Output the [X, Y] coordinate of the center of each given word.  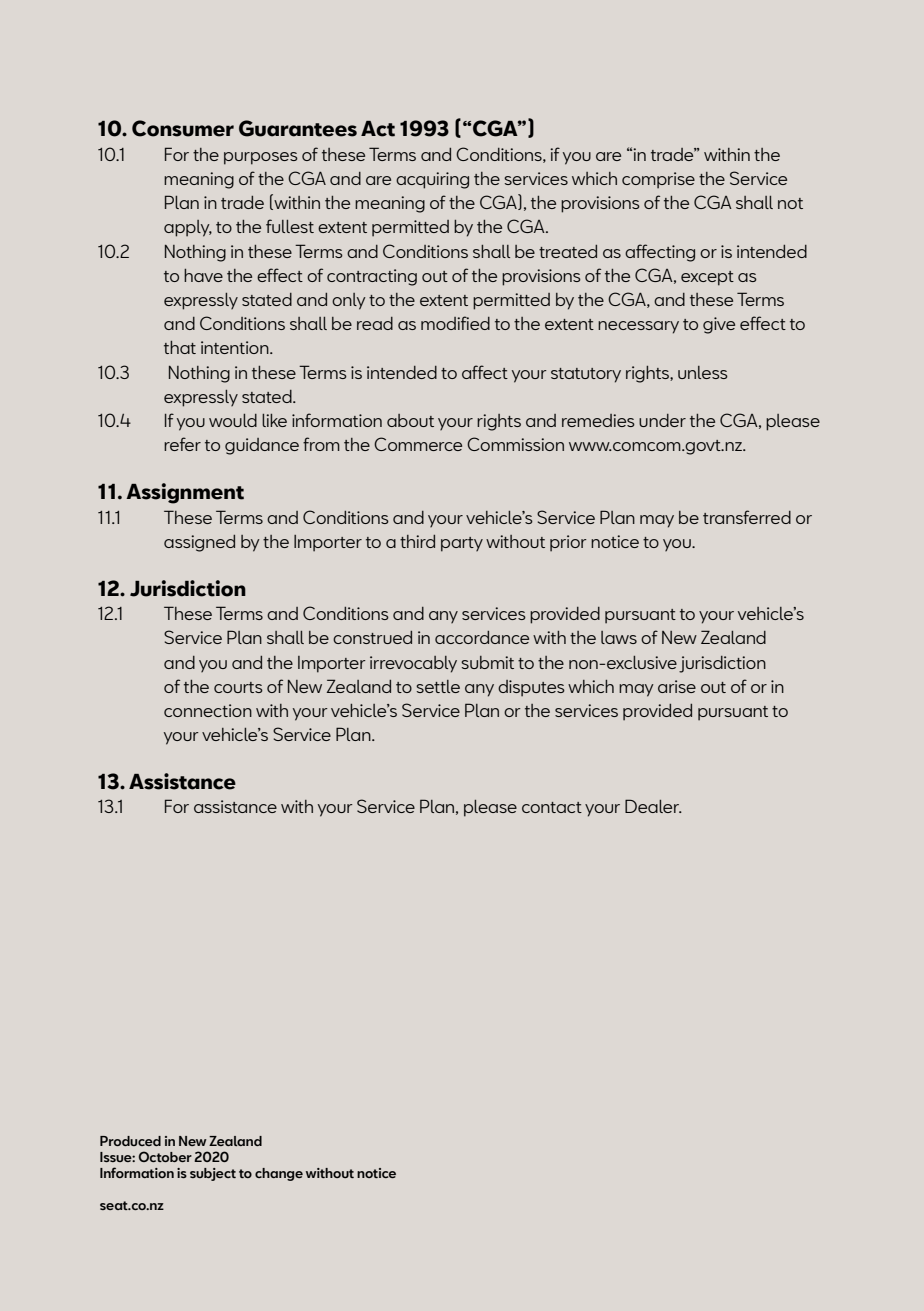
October [165, 1156]
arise [677, 686]
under [662, 420]
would [233, 420]
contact [552, 807]
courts [238, 687]
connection [208, 710]
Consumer [183, 128]
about [410, 420]
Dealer [653, 806]
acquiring [432, 180]
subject [213, 1174]
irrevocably [413, 664]
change [279, 1174]
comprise [658, 180]
